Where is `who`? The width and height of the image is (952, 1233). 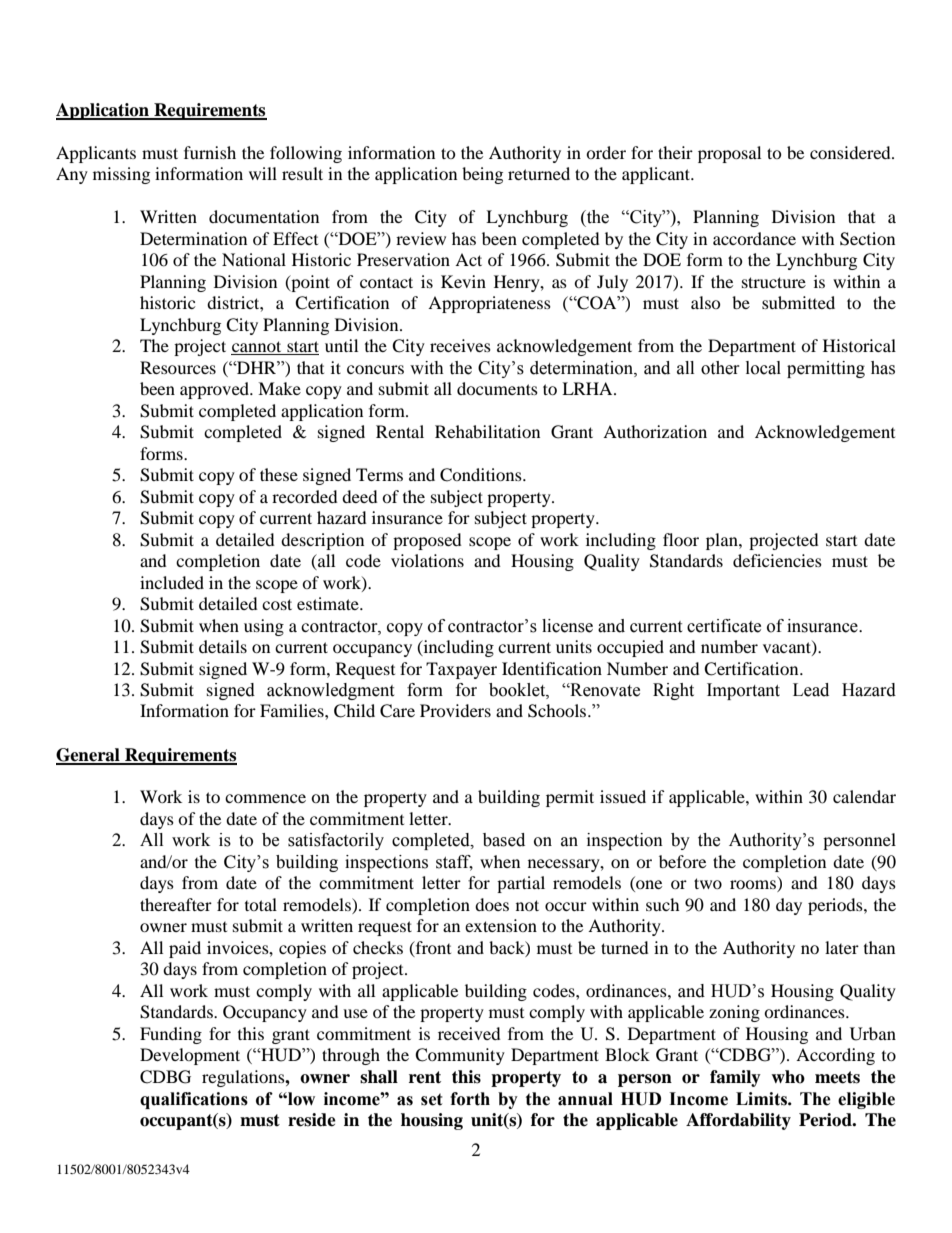 who is located at coordinates (788, 1077).
